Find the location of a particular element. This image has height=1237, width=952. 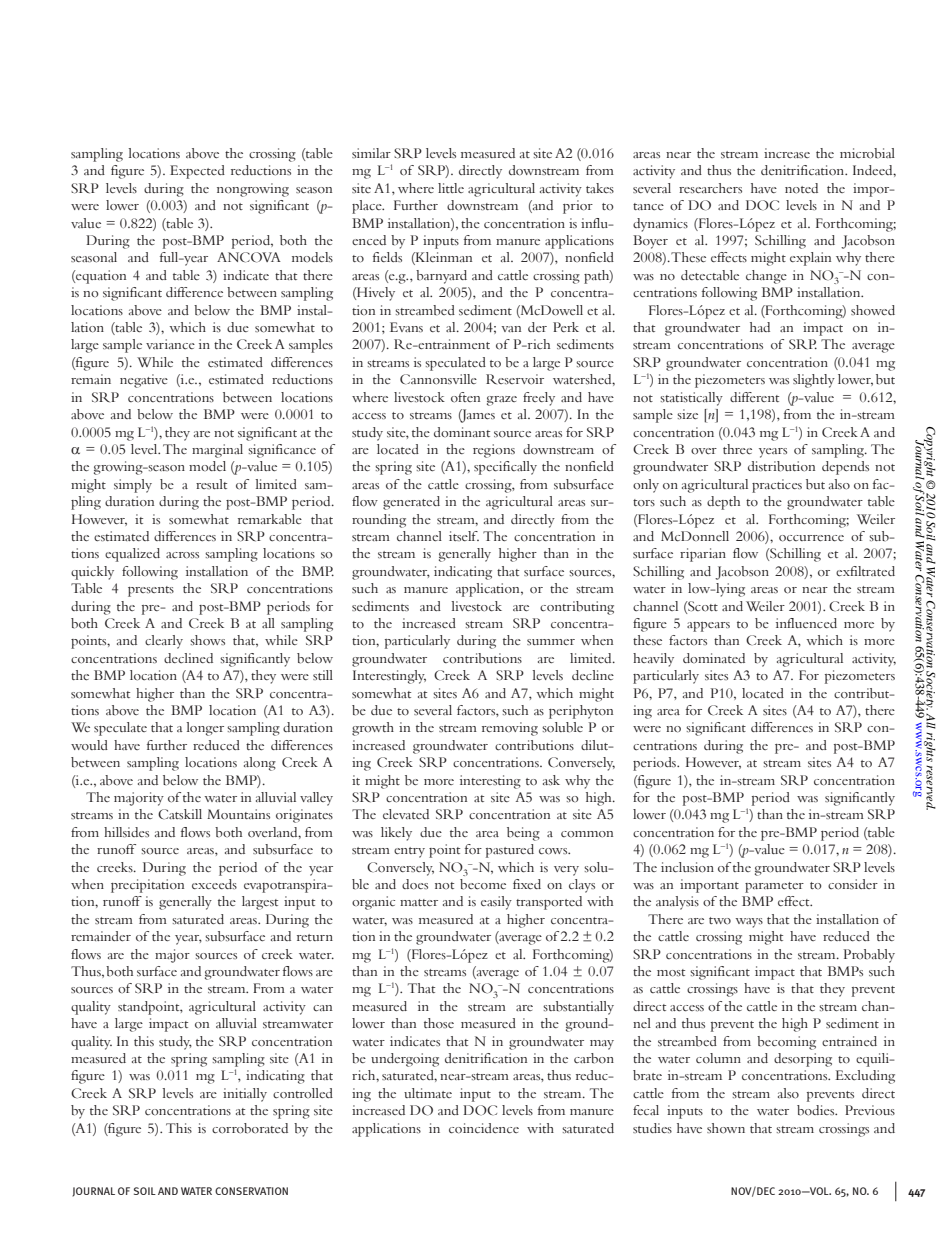

Expected is located at coordinates (197, 172).
